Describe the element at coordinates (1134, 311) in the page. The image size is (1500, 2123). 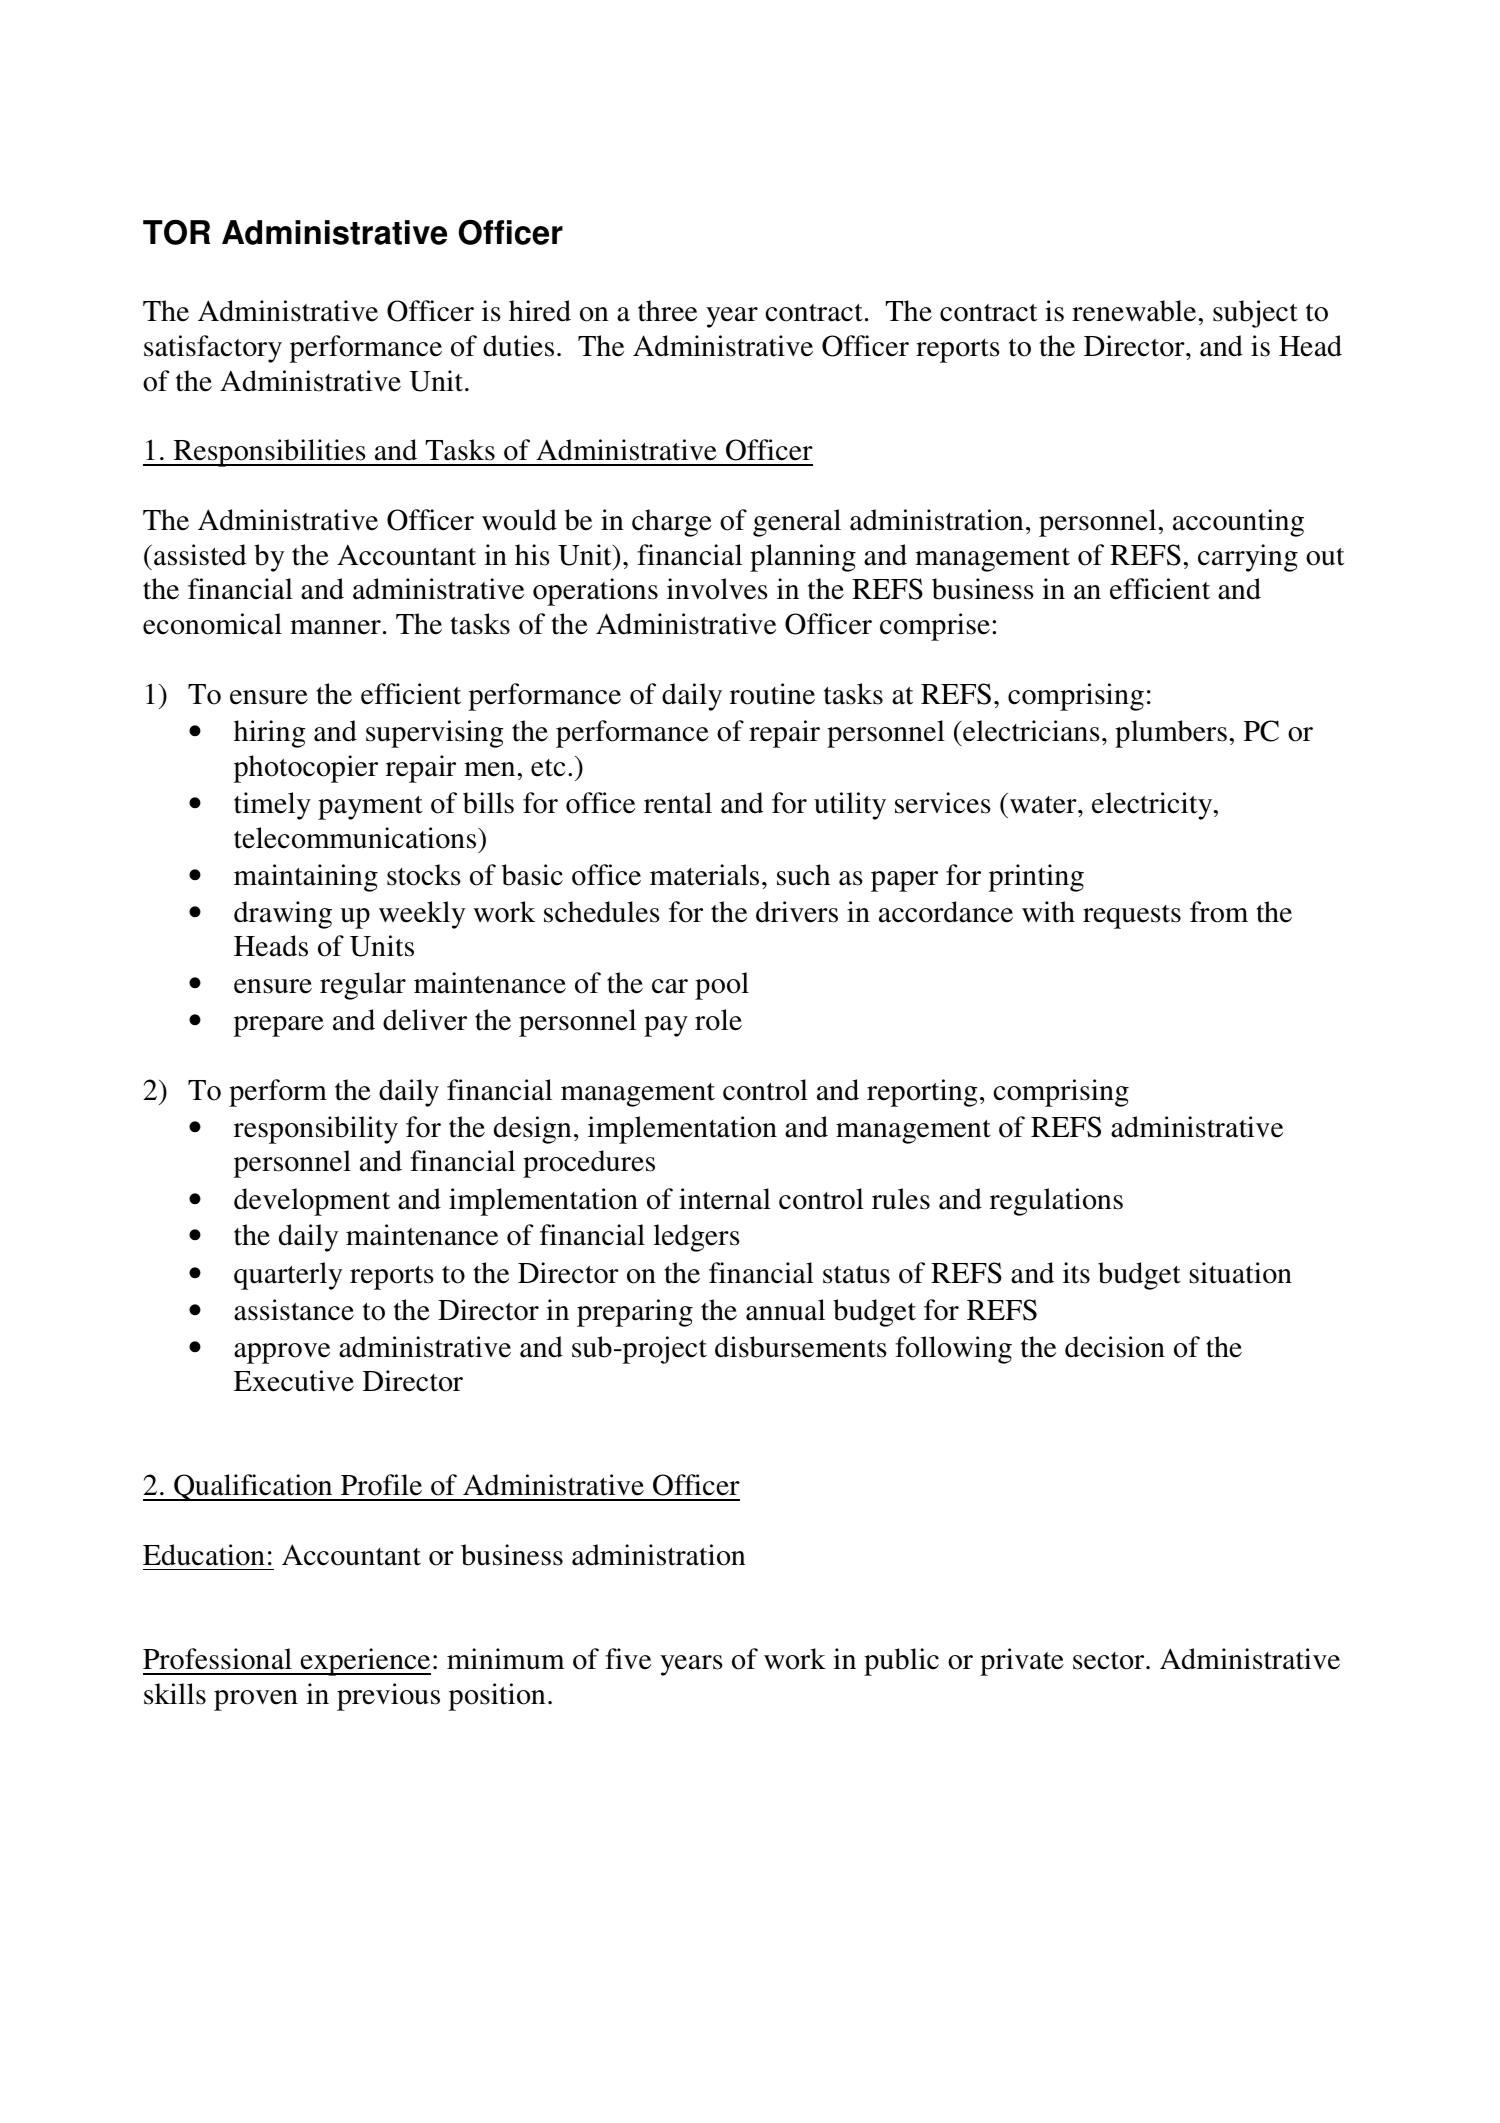
I see `renewable` at that location.
